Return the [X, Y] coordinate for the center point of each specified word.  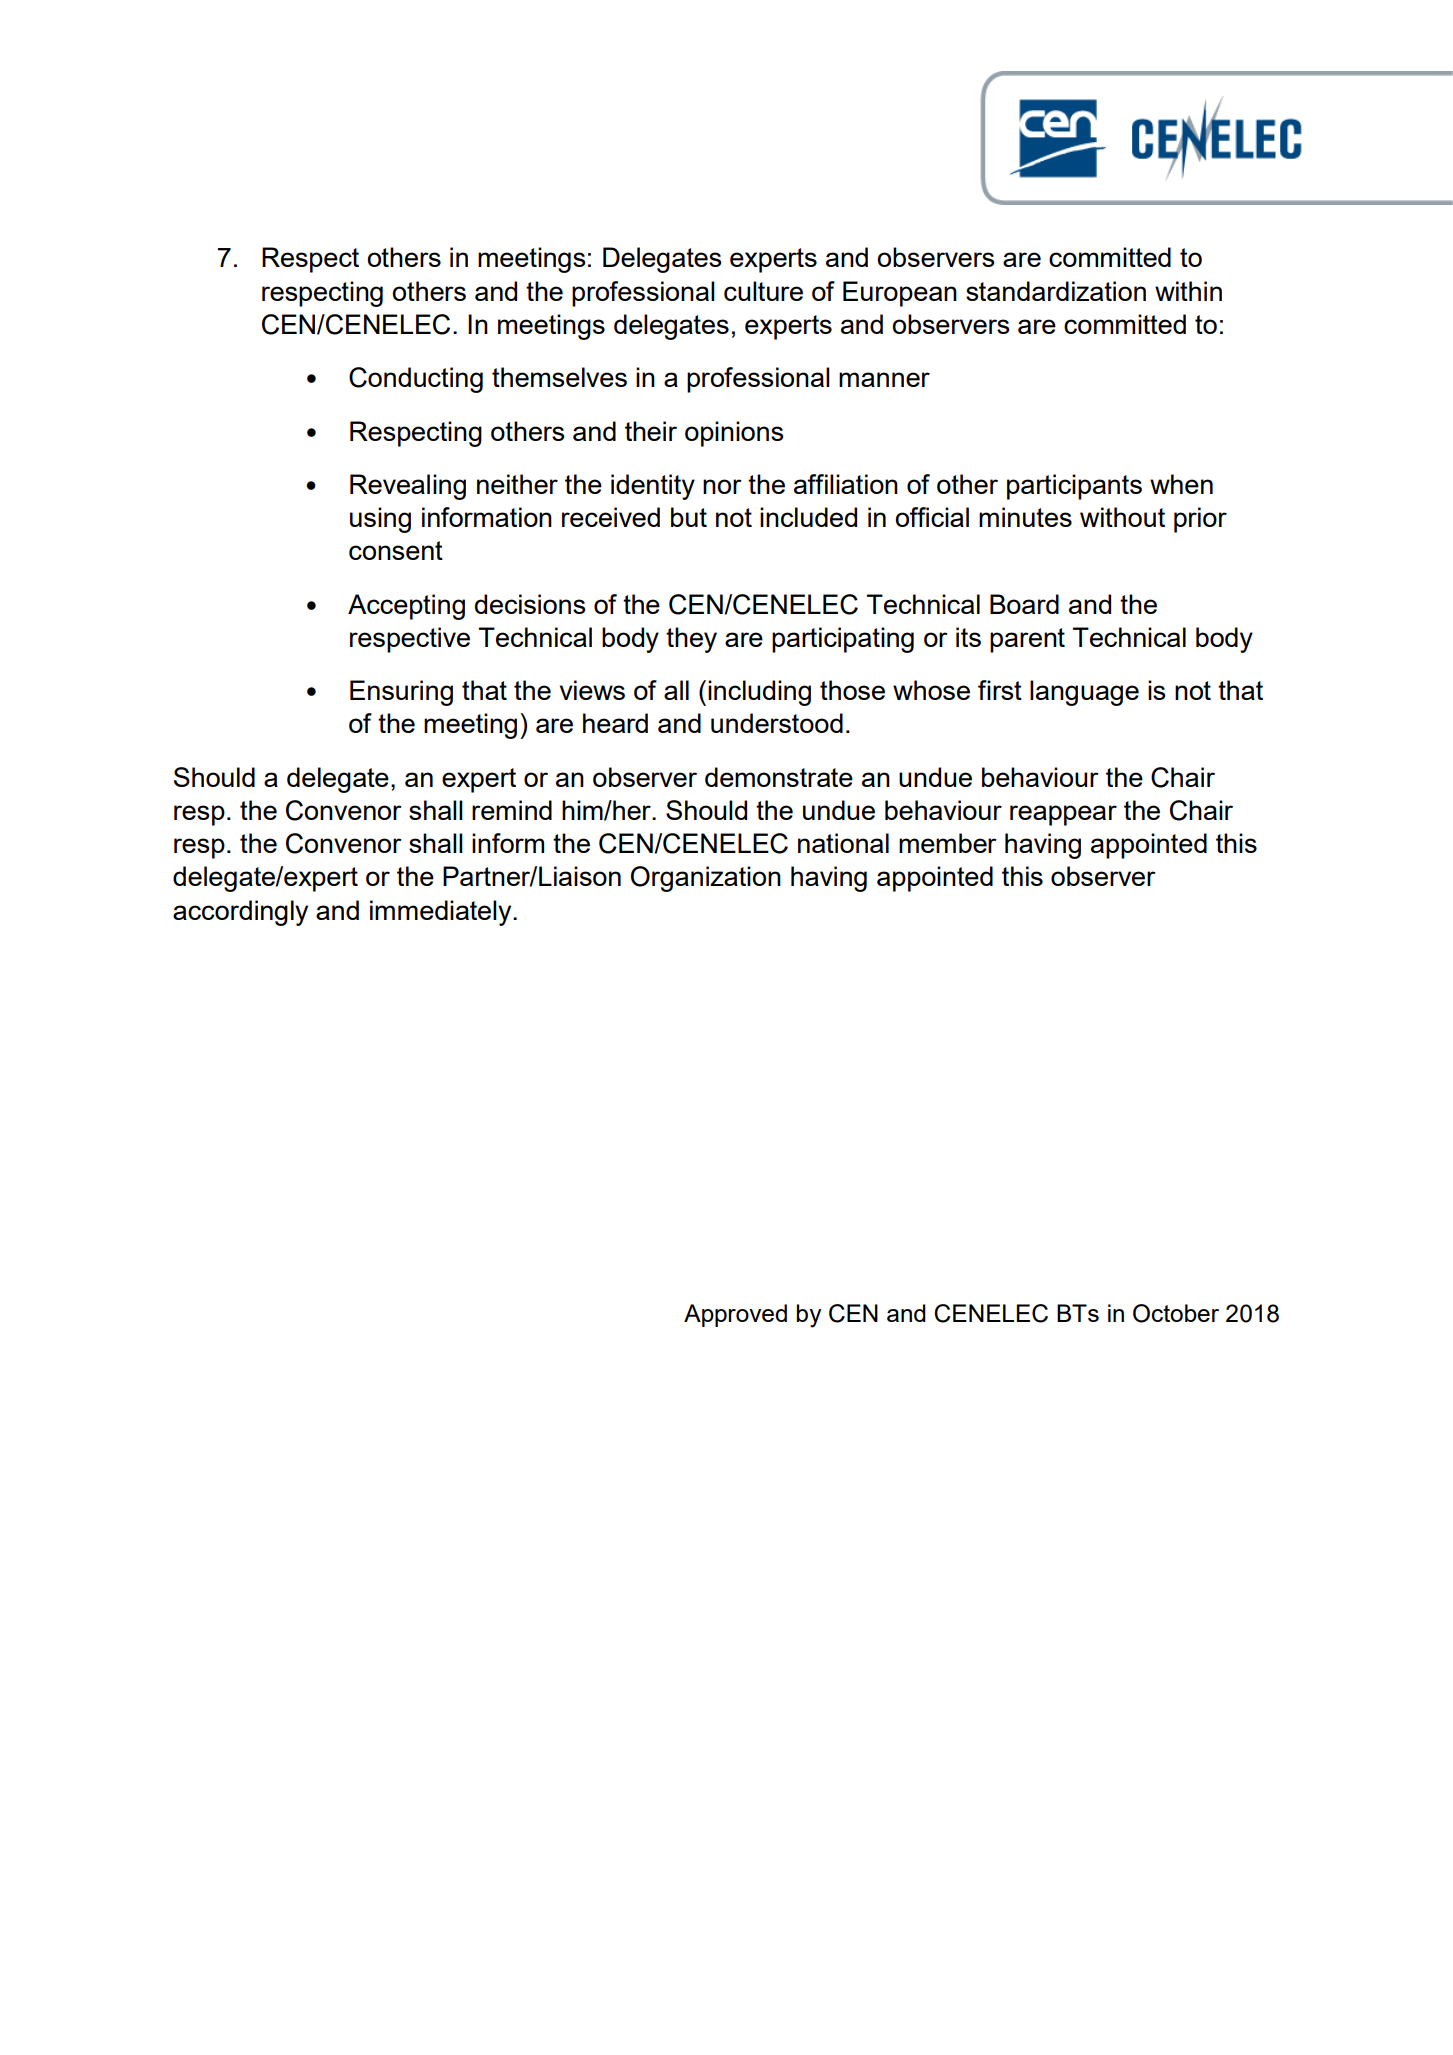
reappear [1063, 815]
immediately [442, 913]
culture [763, 291]
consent [396, 550]
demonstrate [779, 777]
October [1176, 1313]
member [948, 843]
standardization [1056, 291]
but [689, 517]
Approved [735, 1315]
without [1122, 517]
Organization [706, 879]
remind [512, 810]
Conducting [416, 380]
